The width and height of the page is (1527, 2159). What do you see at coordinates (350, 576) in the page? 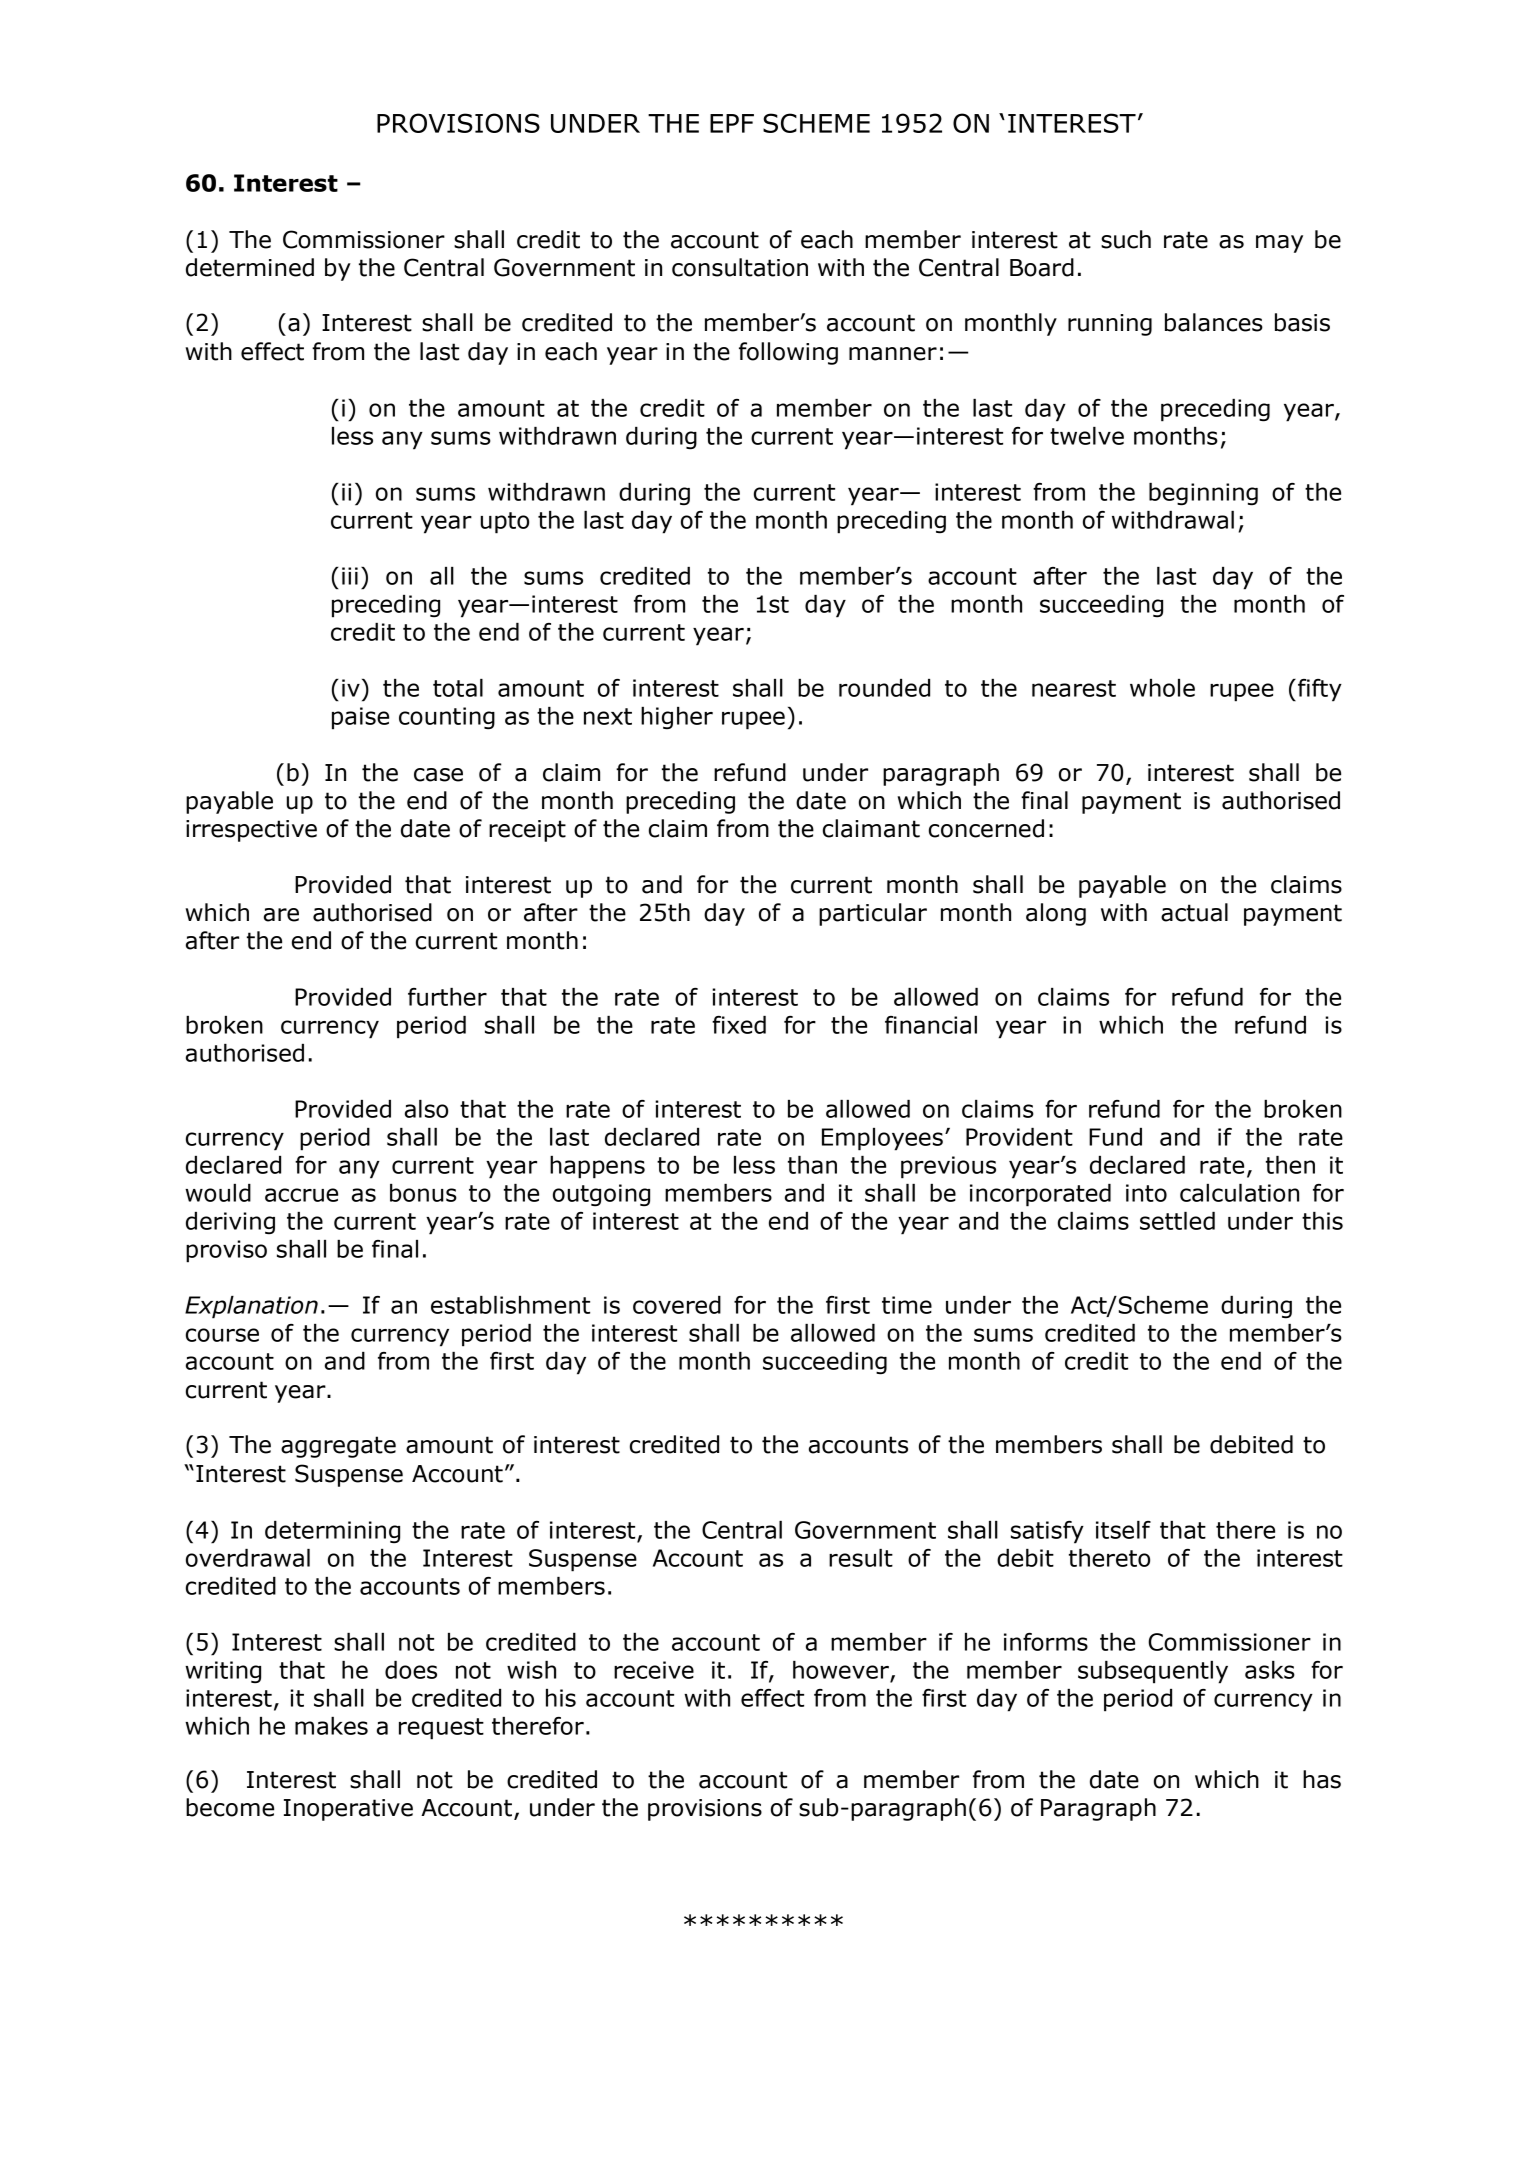
I see `iii` at bounding box center [350, 576].
